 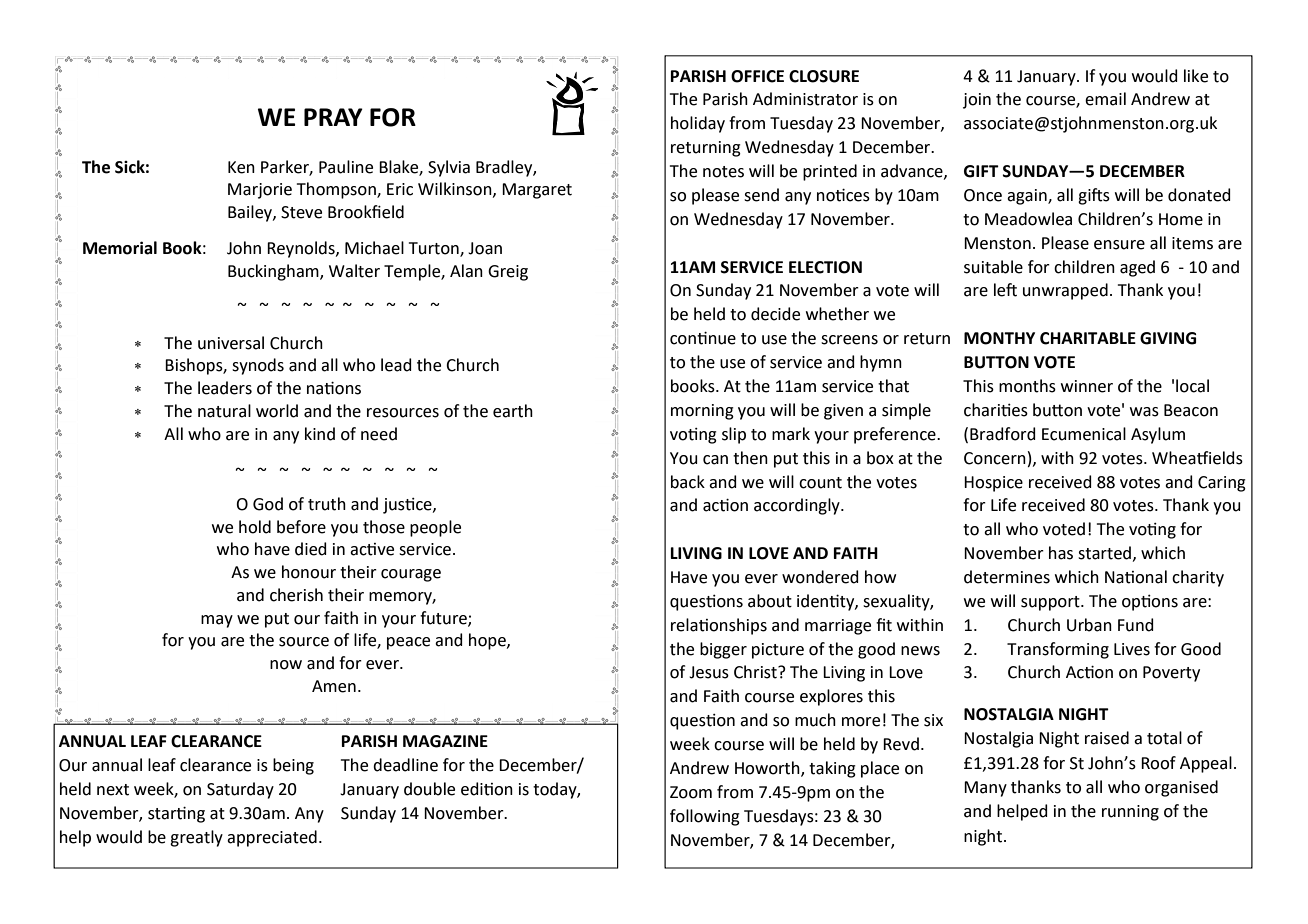 What do you see at coordinates (1088, 338) in the document?
I see `CHARITABLE` at bounding box center [1088, 338].
